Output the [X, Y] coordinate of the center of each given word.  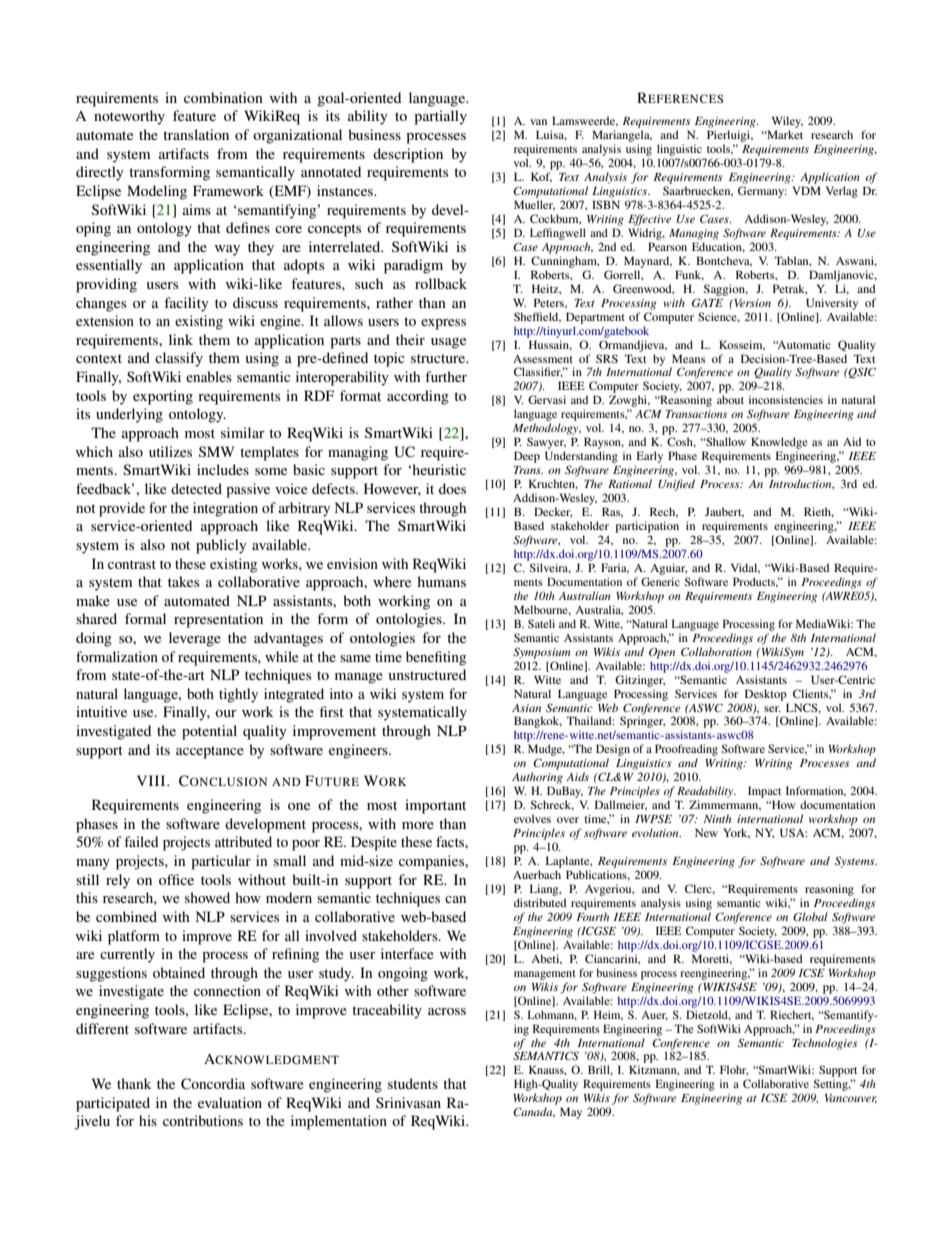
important [435, 806]
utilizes [170, 451]
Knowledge [779, 443]
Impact [764, 792]
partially [440, 117]
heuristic [438, 469]
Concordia [213, 1084]
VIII [152, 780]
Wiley [787, 122]
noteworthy [129, 117]
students [413, 1083]
